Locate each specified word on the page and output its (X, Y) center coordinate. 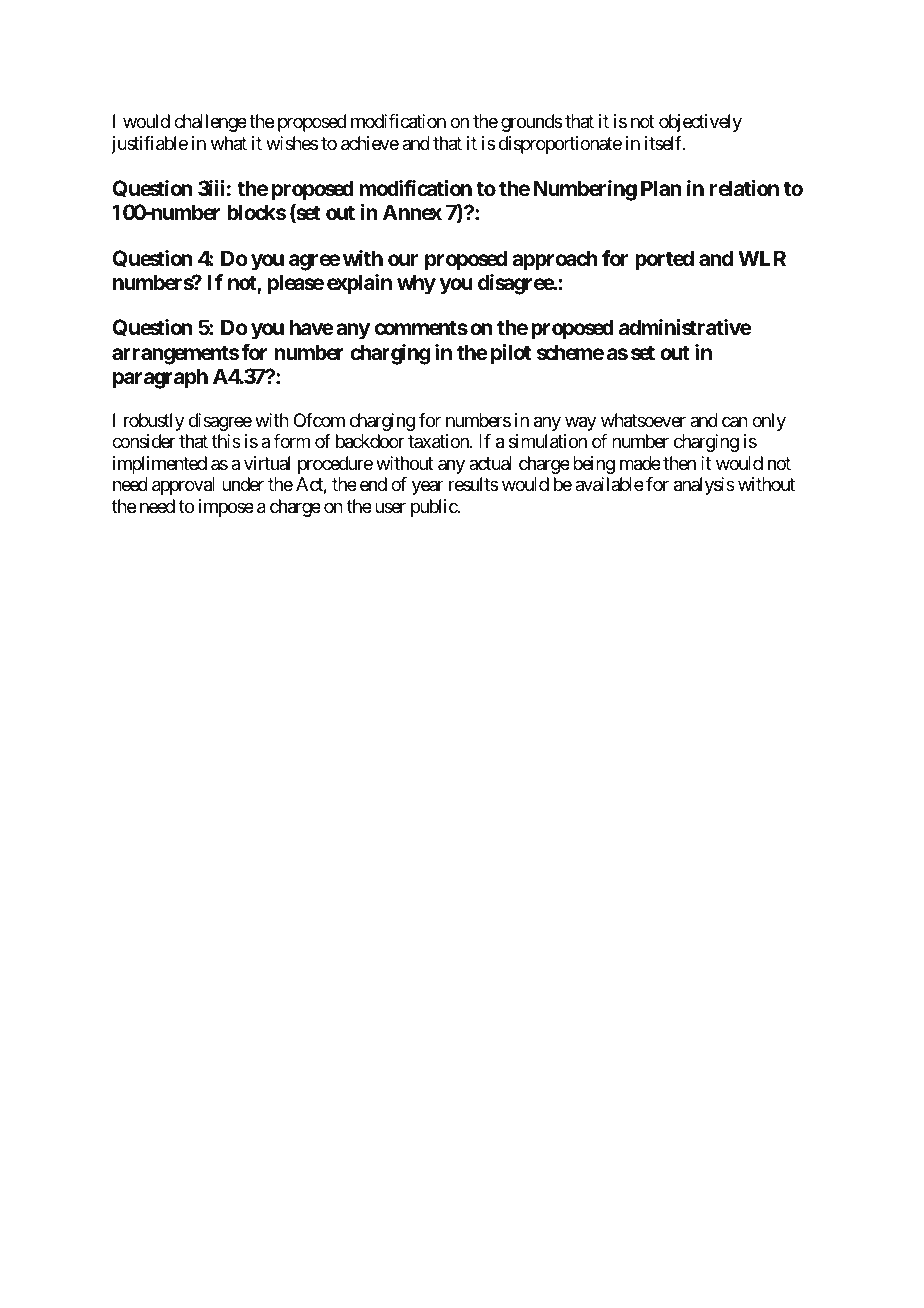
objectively (700, 123)
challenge (210, 123)
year (428, 488)
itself (665, 143)
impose (226, 508)
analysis (704, 486)
